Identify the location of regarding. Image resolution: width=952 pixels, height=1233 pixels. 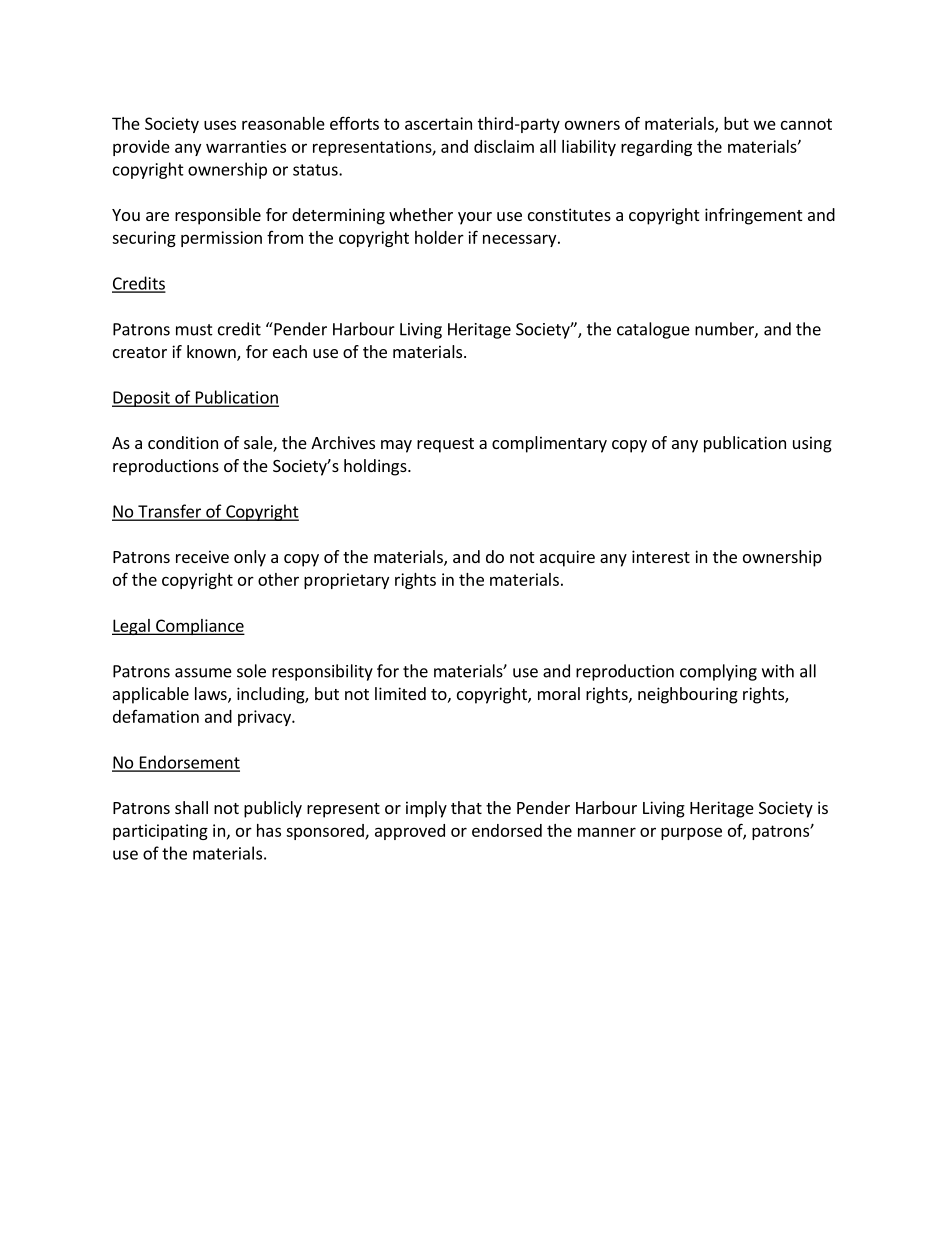
(656, 148).
